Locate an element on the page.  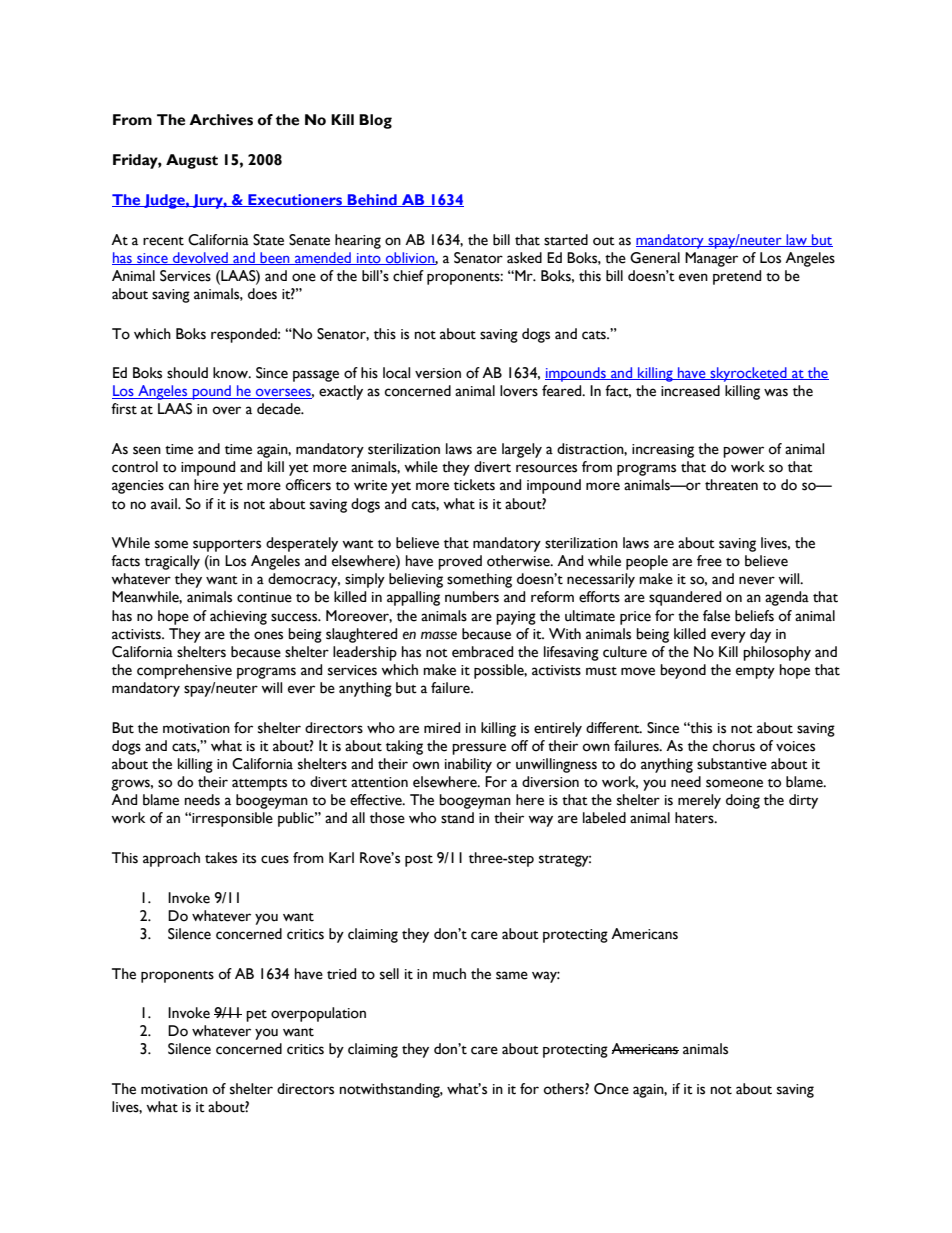
tickets is located at coordinates (474, 485).
